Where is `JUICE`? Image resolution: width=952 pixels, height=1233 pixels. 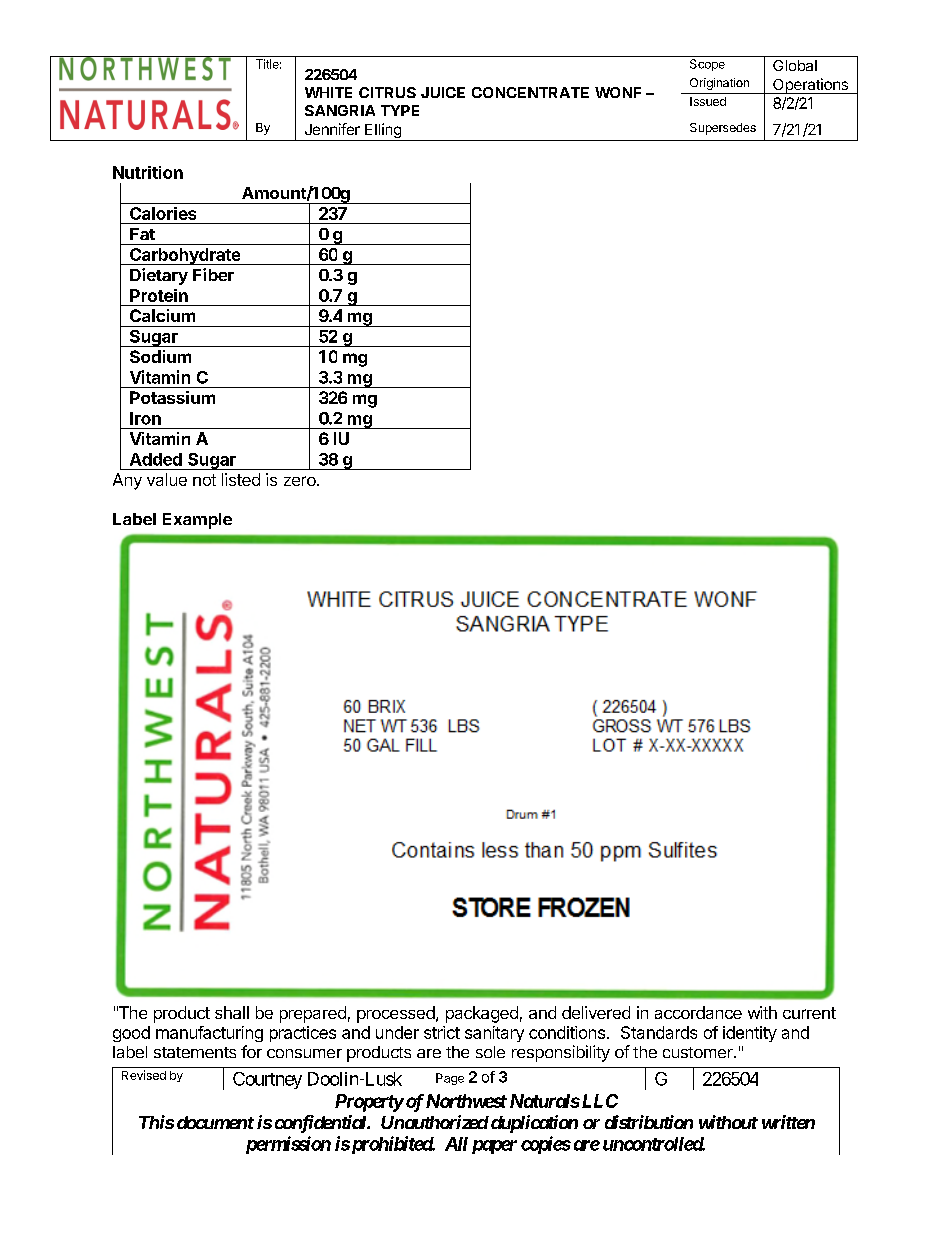 JUICE is located at coordinates (443, 92).
